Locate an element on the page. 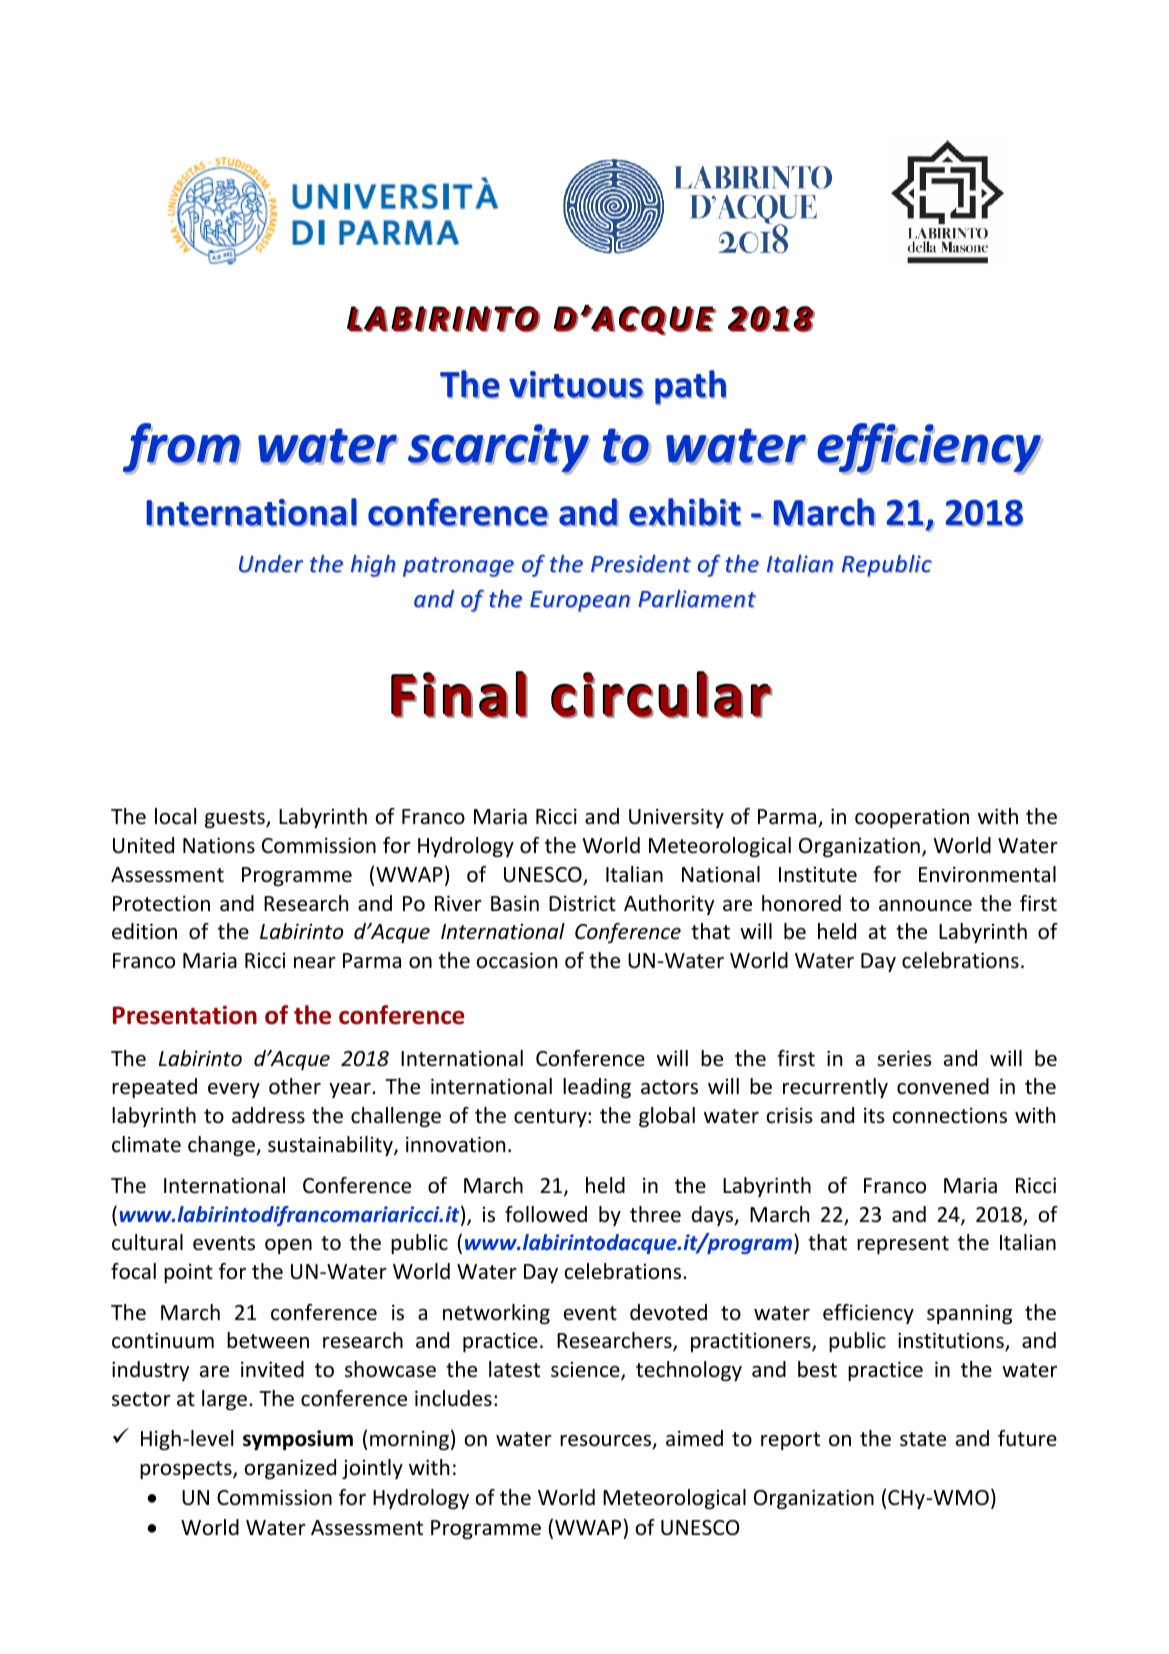 The image size is (1169, 1654). global is located at coordinates (667, 1117).
